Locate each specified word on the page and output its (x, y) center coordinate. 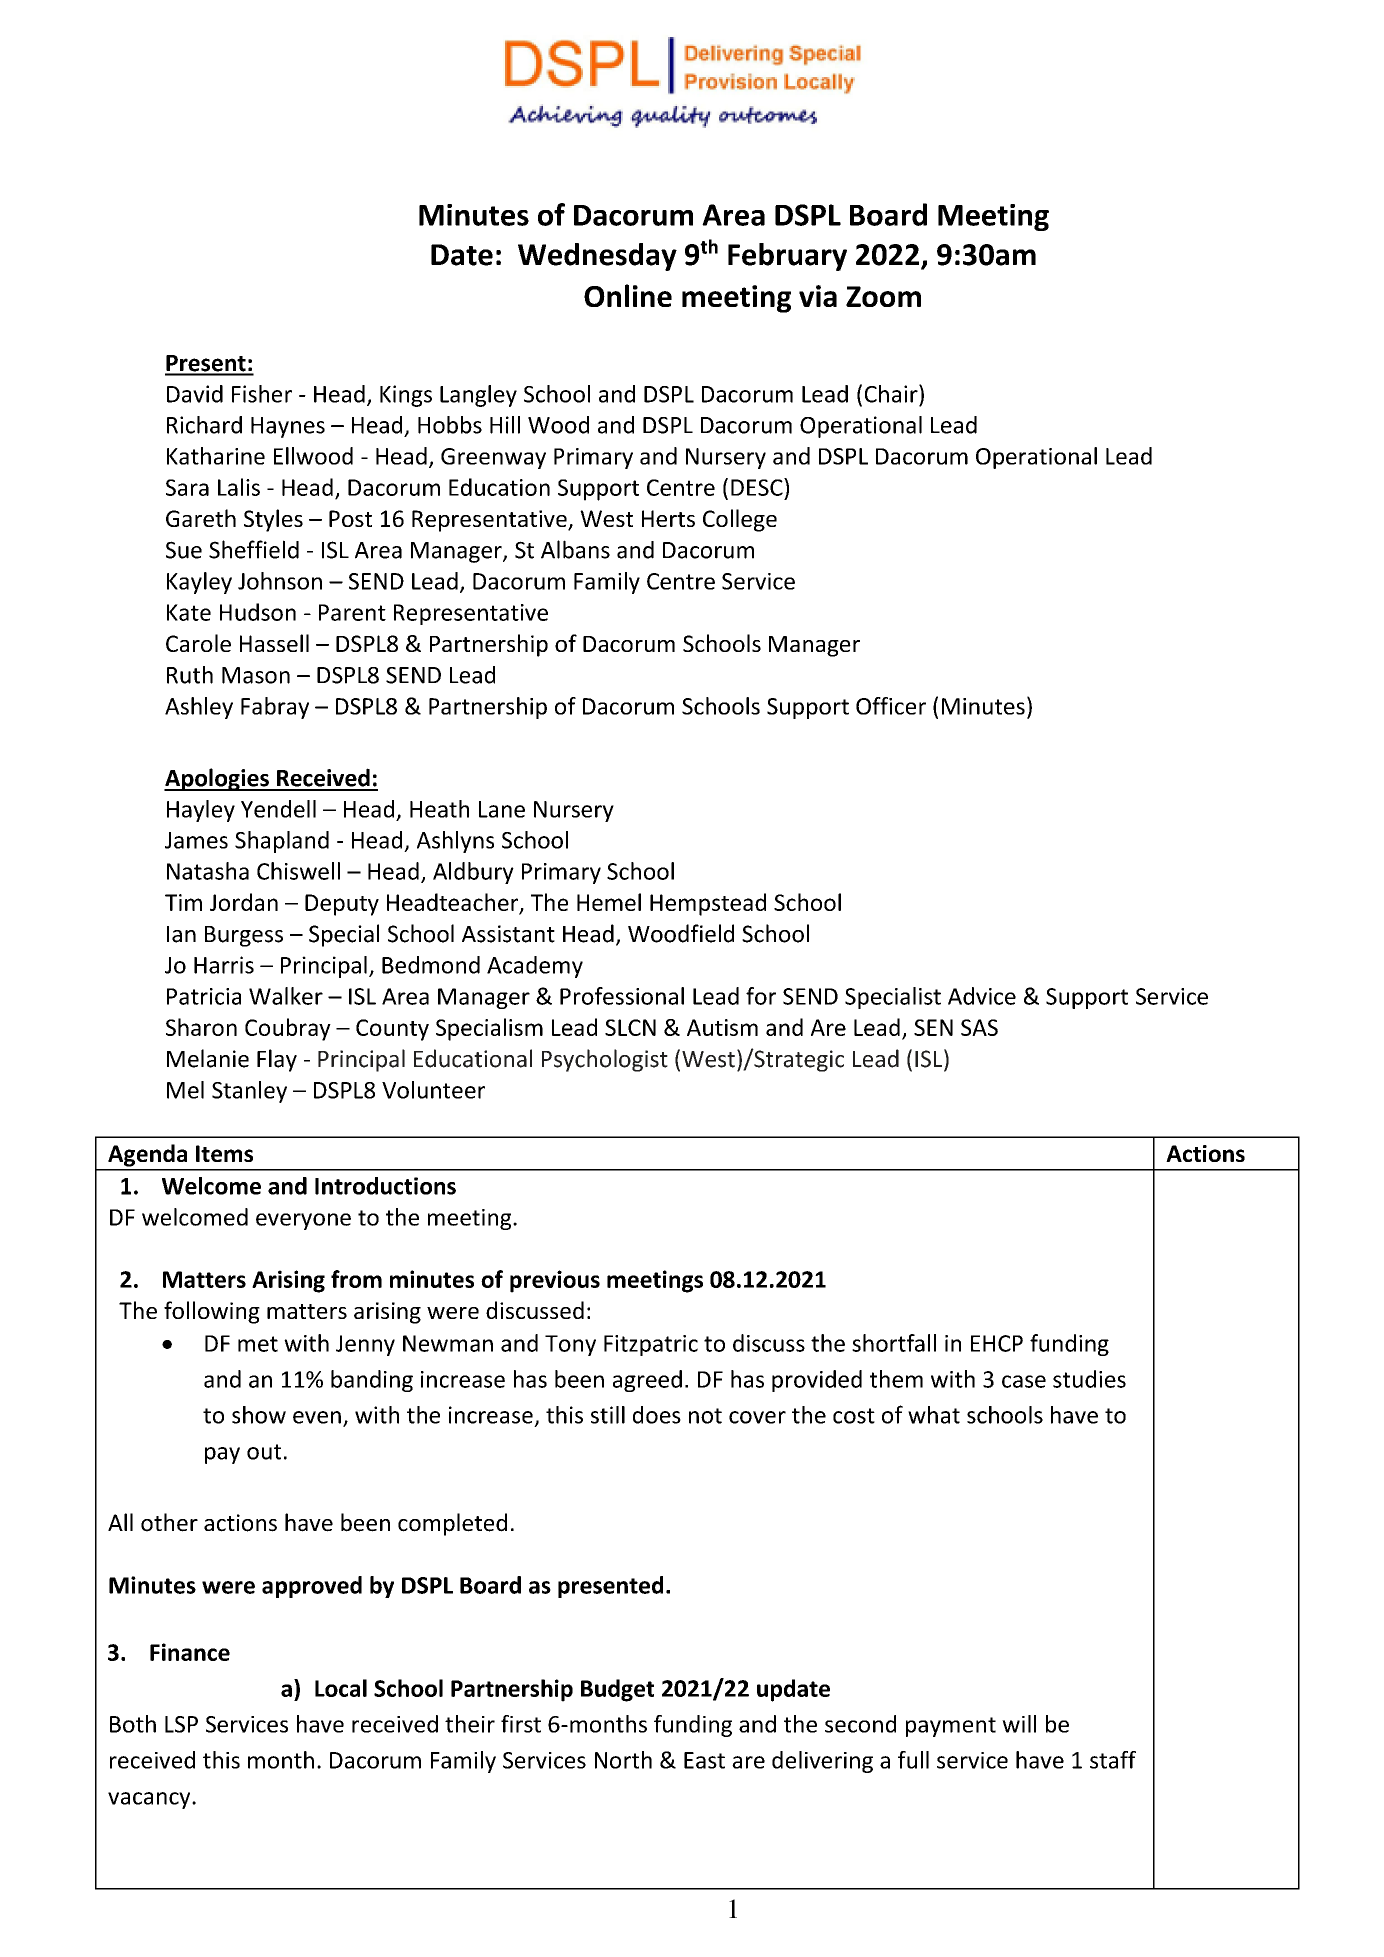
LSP (181, 1724)
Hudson (258, 612)
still (608, 1415)
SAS (979, 1027)
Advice (982, 996)
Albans (575, 549)
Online (628, 295)
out (264, 1452)
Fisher (262, 394)
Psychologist (605, 1060)
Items (224, 1153)
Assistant (508, 934)
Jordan (244, 902)
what (934, 1415)
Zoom (883, 296)
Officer (891, 706)
